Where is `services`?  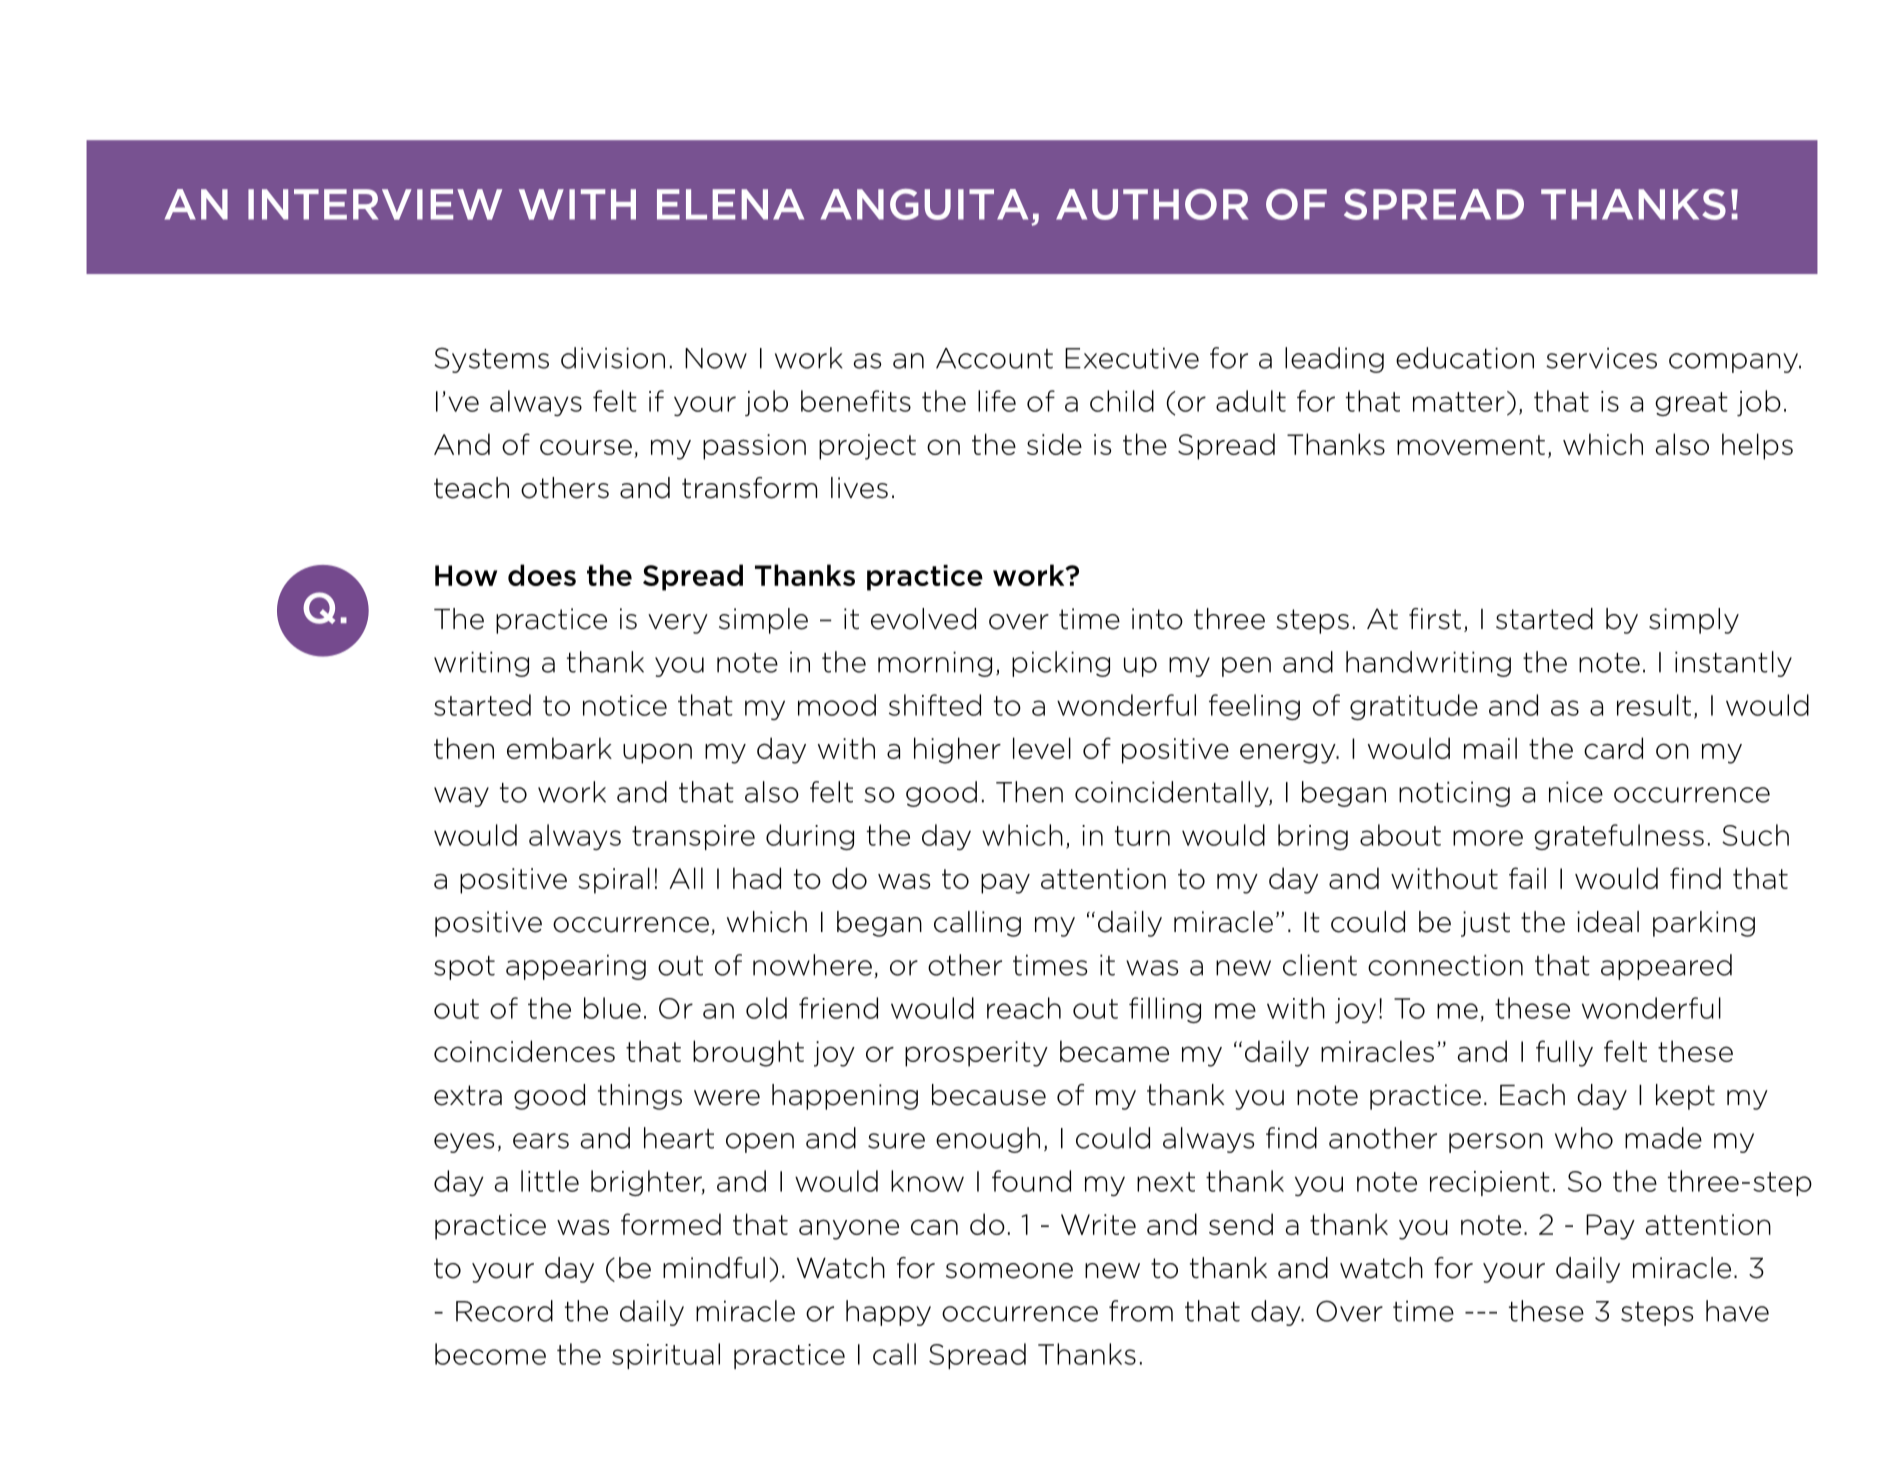
services is located at coordinates (1601, 358).
